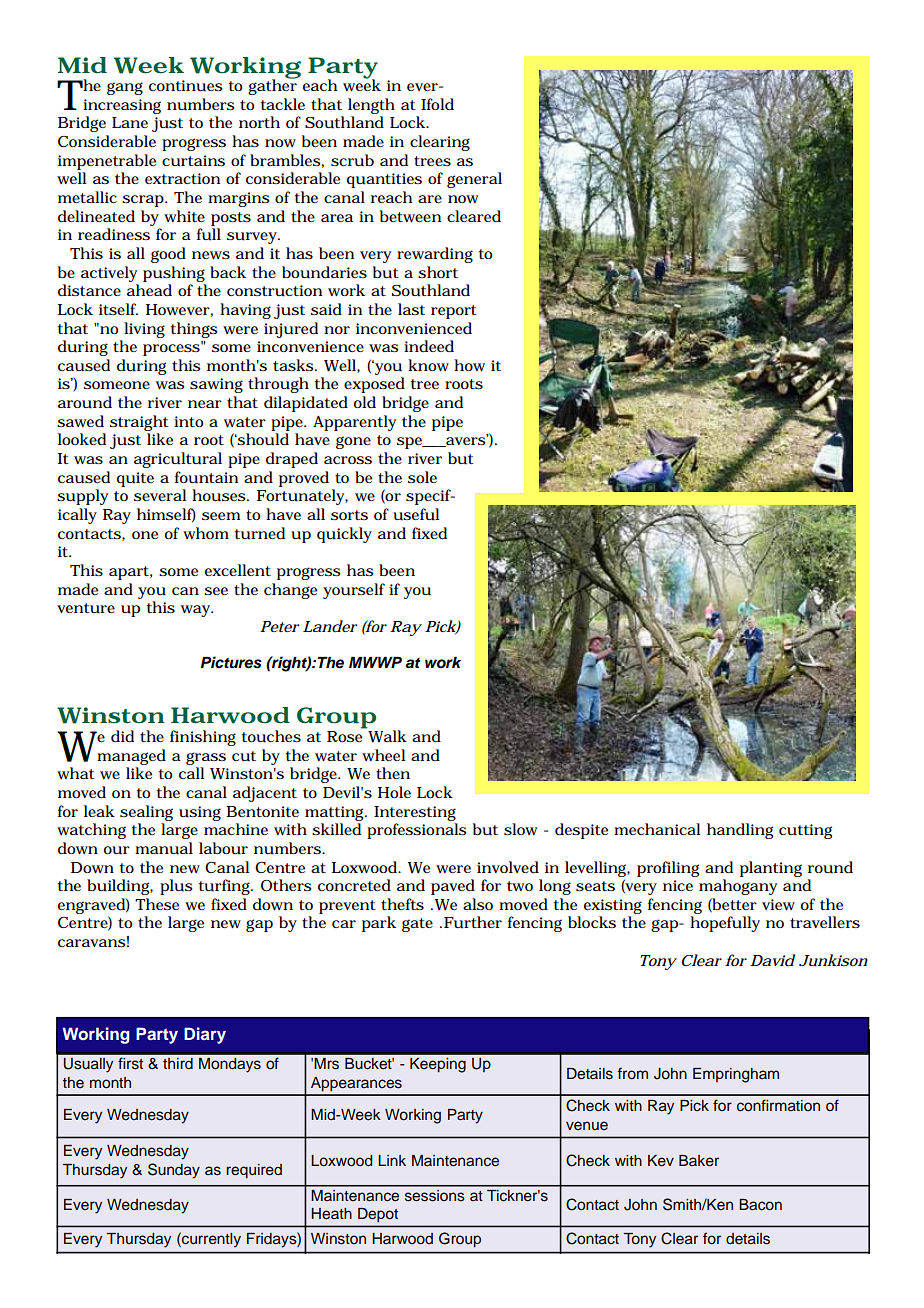  I want to click on general, so click(474, 180).
